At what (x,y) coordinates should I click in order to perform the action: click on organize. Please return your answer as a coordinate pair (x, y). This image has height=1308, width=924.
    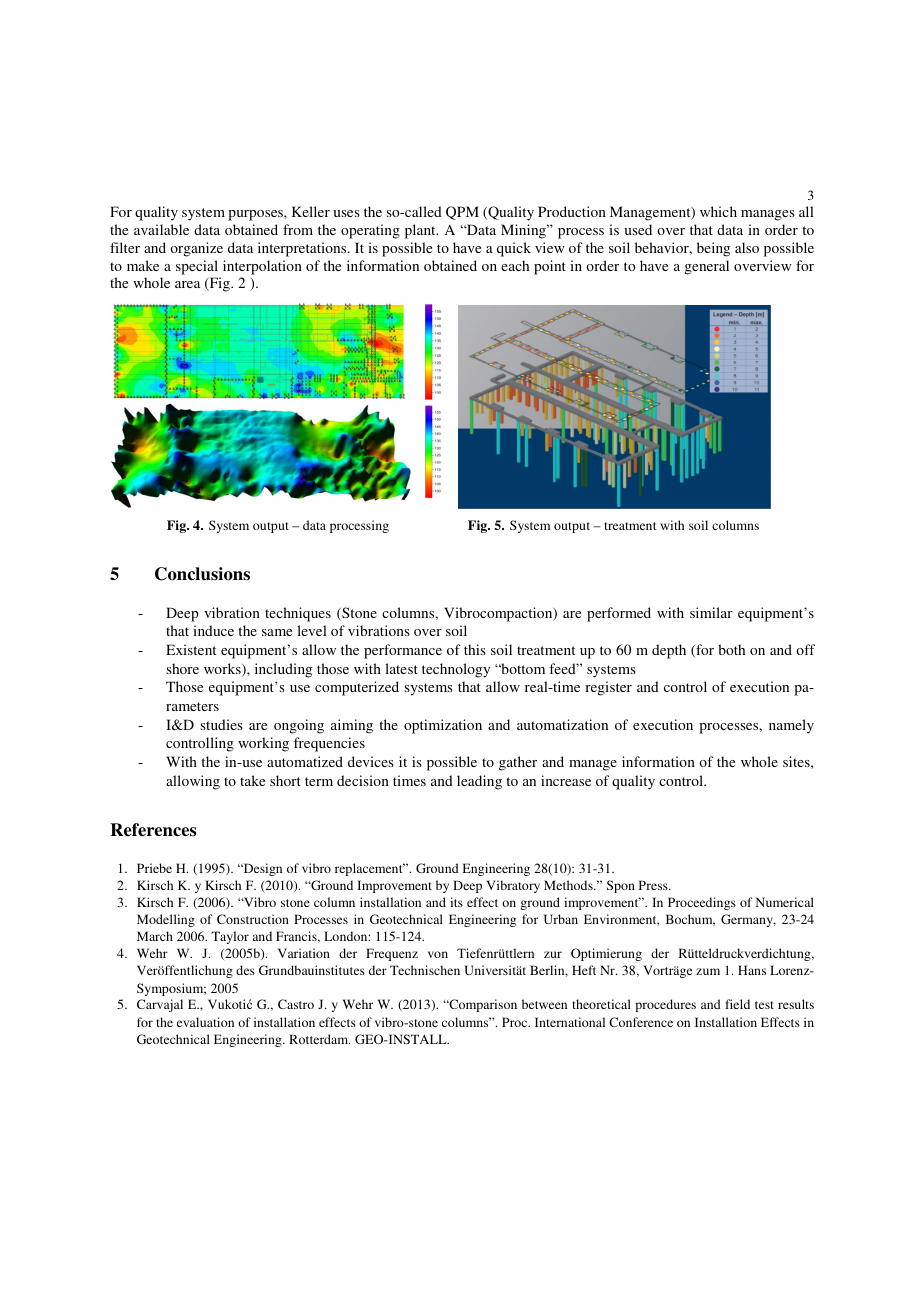
    Looking at the image, I should click on (196, 249).
